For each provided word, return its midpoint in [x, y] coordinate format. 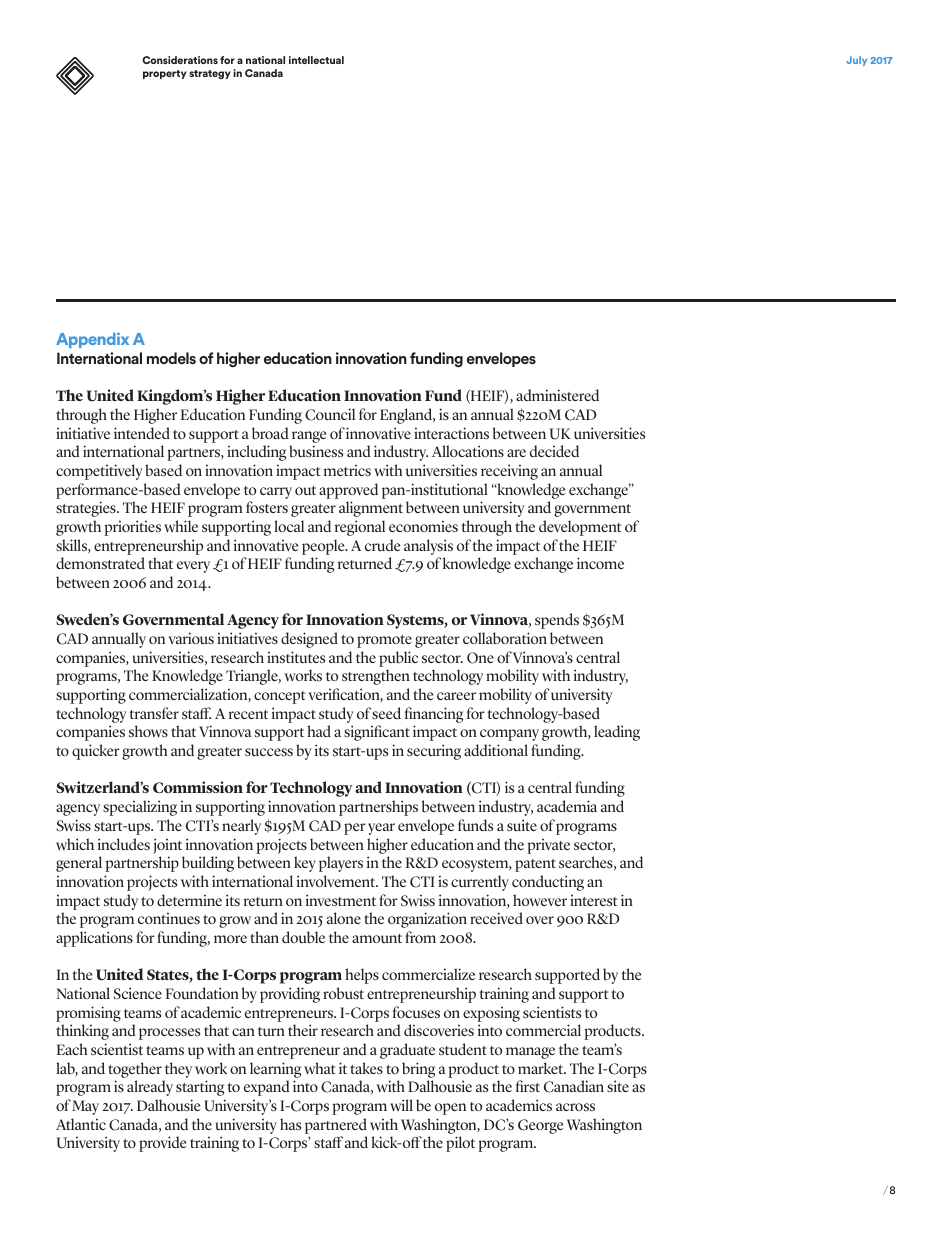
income [600, 563]
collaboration [505, 638]
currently [480, 883]
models [171, 358]
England [407, 416]
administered [557, 395]
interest [594, 900]
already [150, 1088]
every [193, 567]
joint [167, 846]
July [856, 61]
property [165, 74]
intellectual [316, 60]
